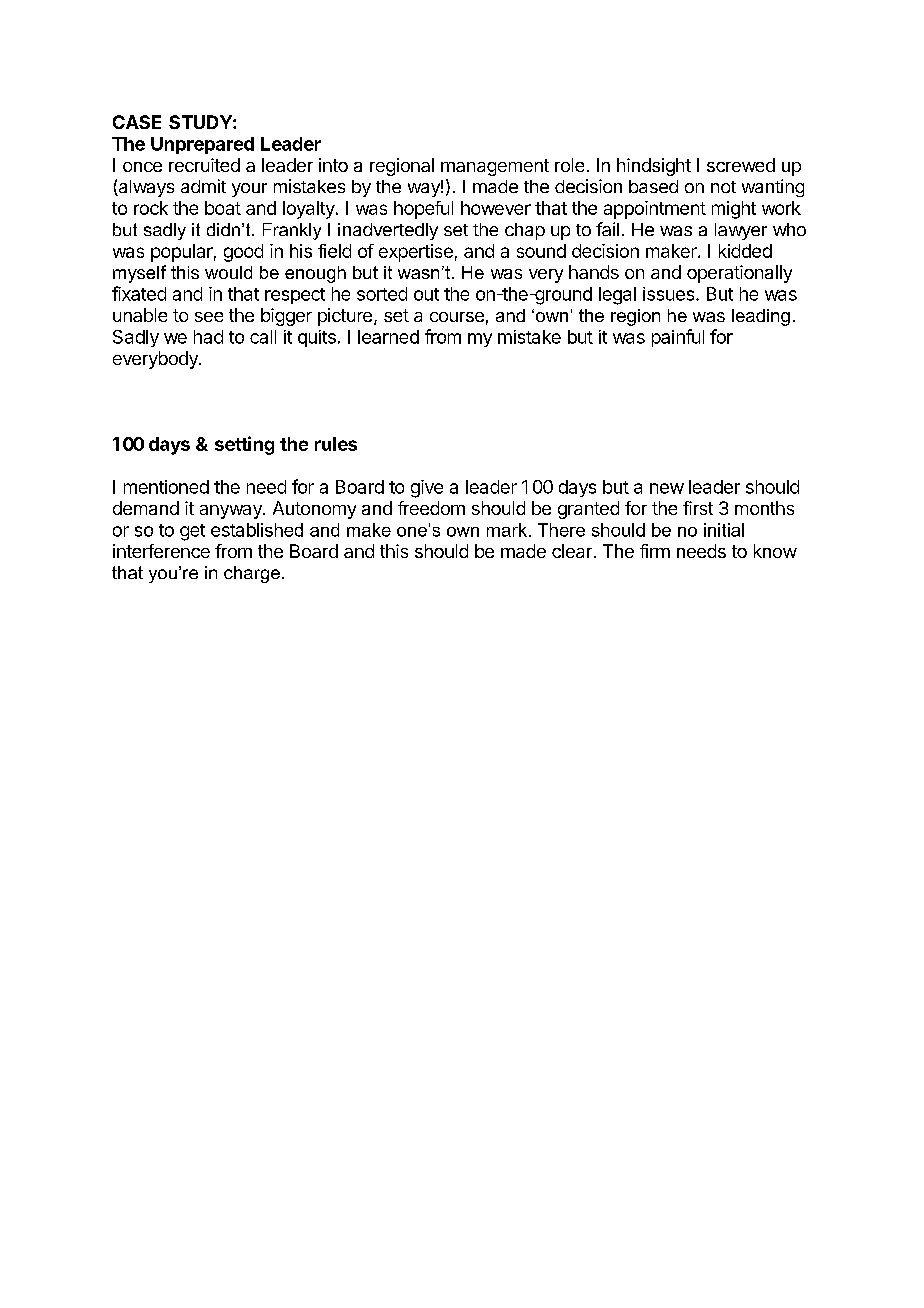 The height and width of the document is (1308, 924). What do you see at coordinates (495, 167) in the document?
I see `management` at bounding box center [495, 167].
